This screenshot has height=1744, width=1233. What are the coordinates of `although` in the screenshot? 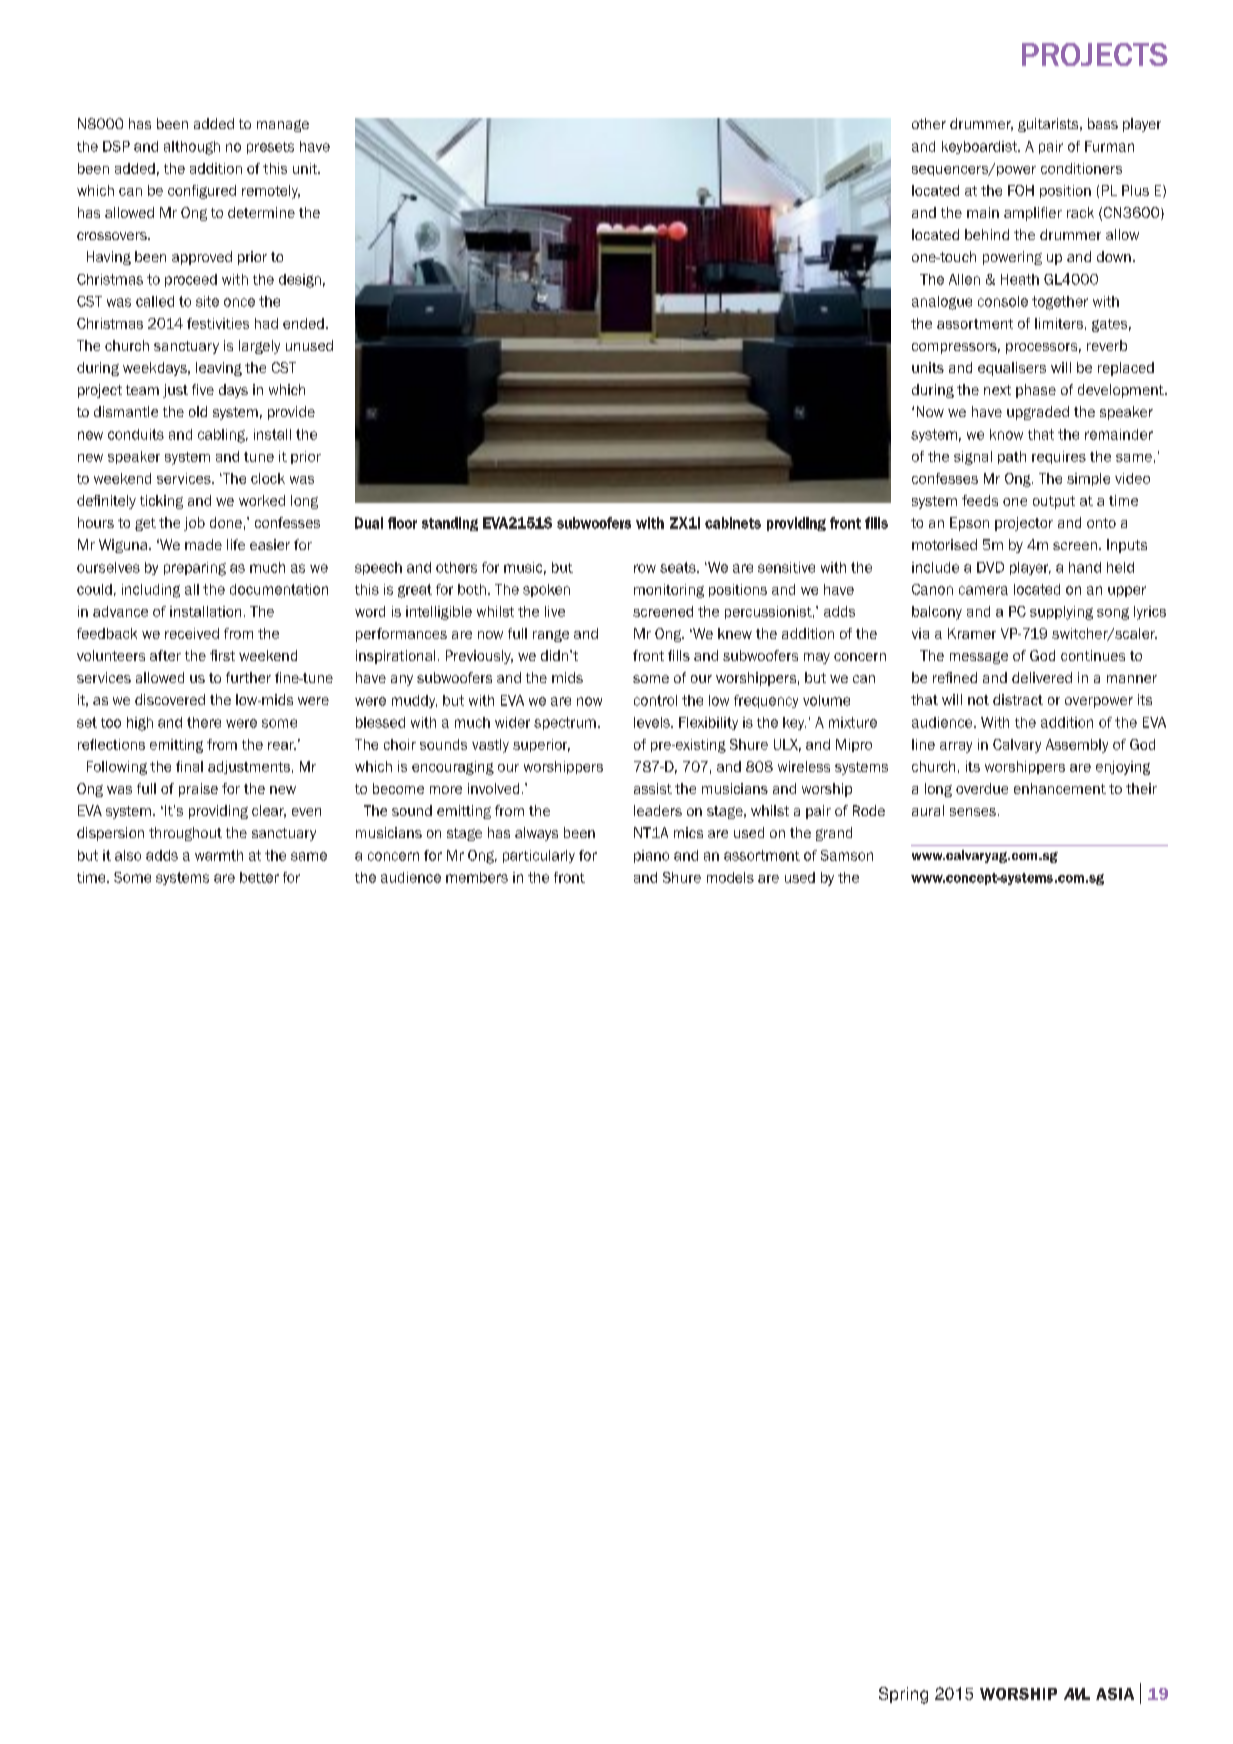 It's located at (192, 148).
